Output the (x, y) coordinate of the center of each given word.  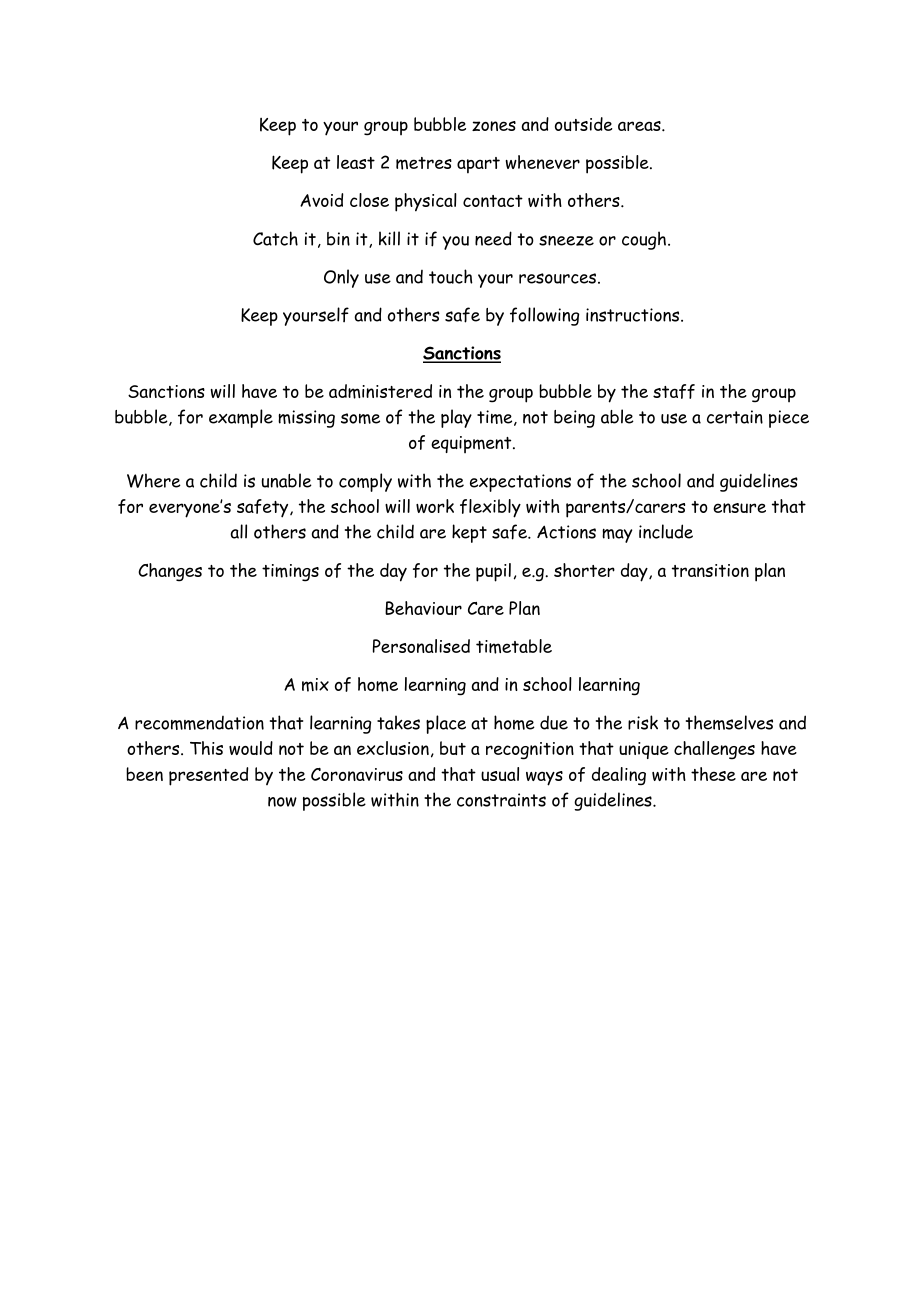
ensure (739, 508)
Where (154, 480)
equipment (472, 444)
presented (208, 776)
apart (478, 165)
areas (640, 126)
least (356, 162)
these (713, 774)
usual (500, 774)
